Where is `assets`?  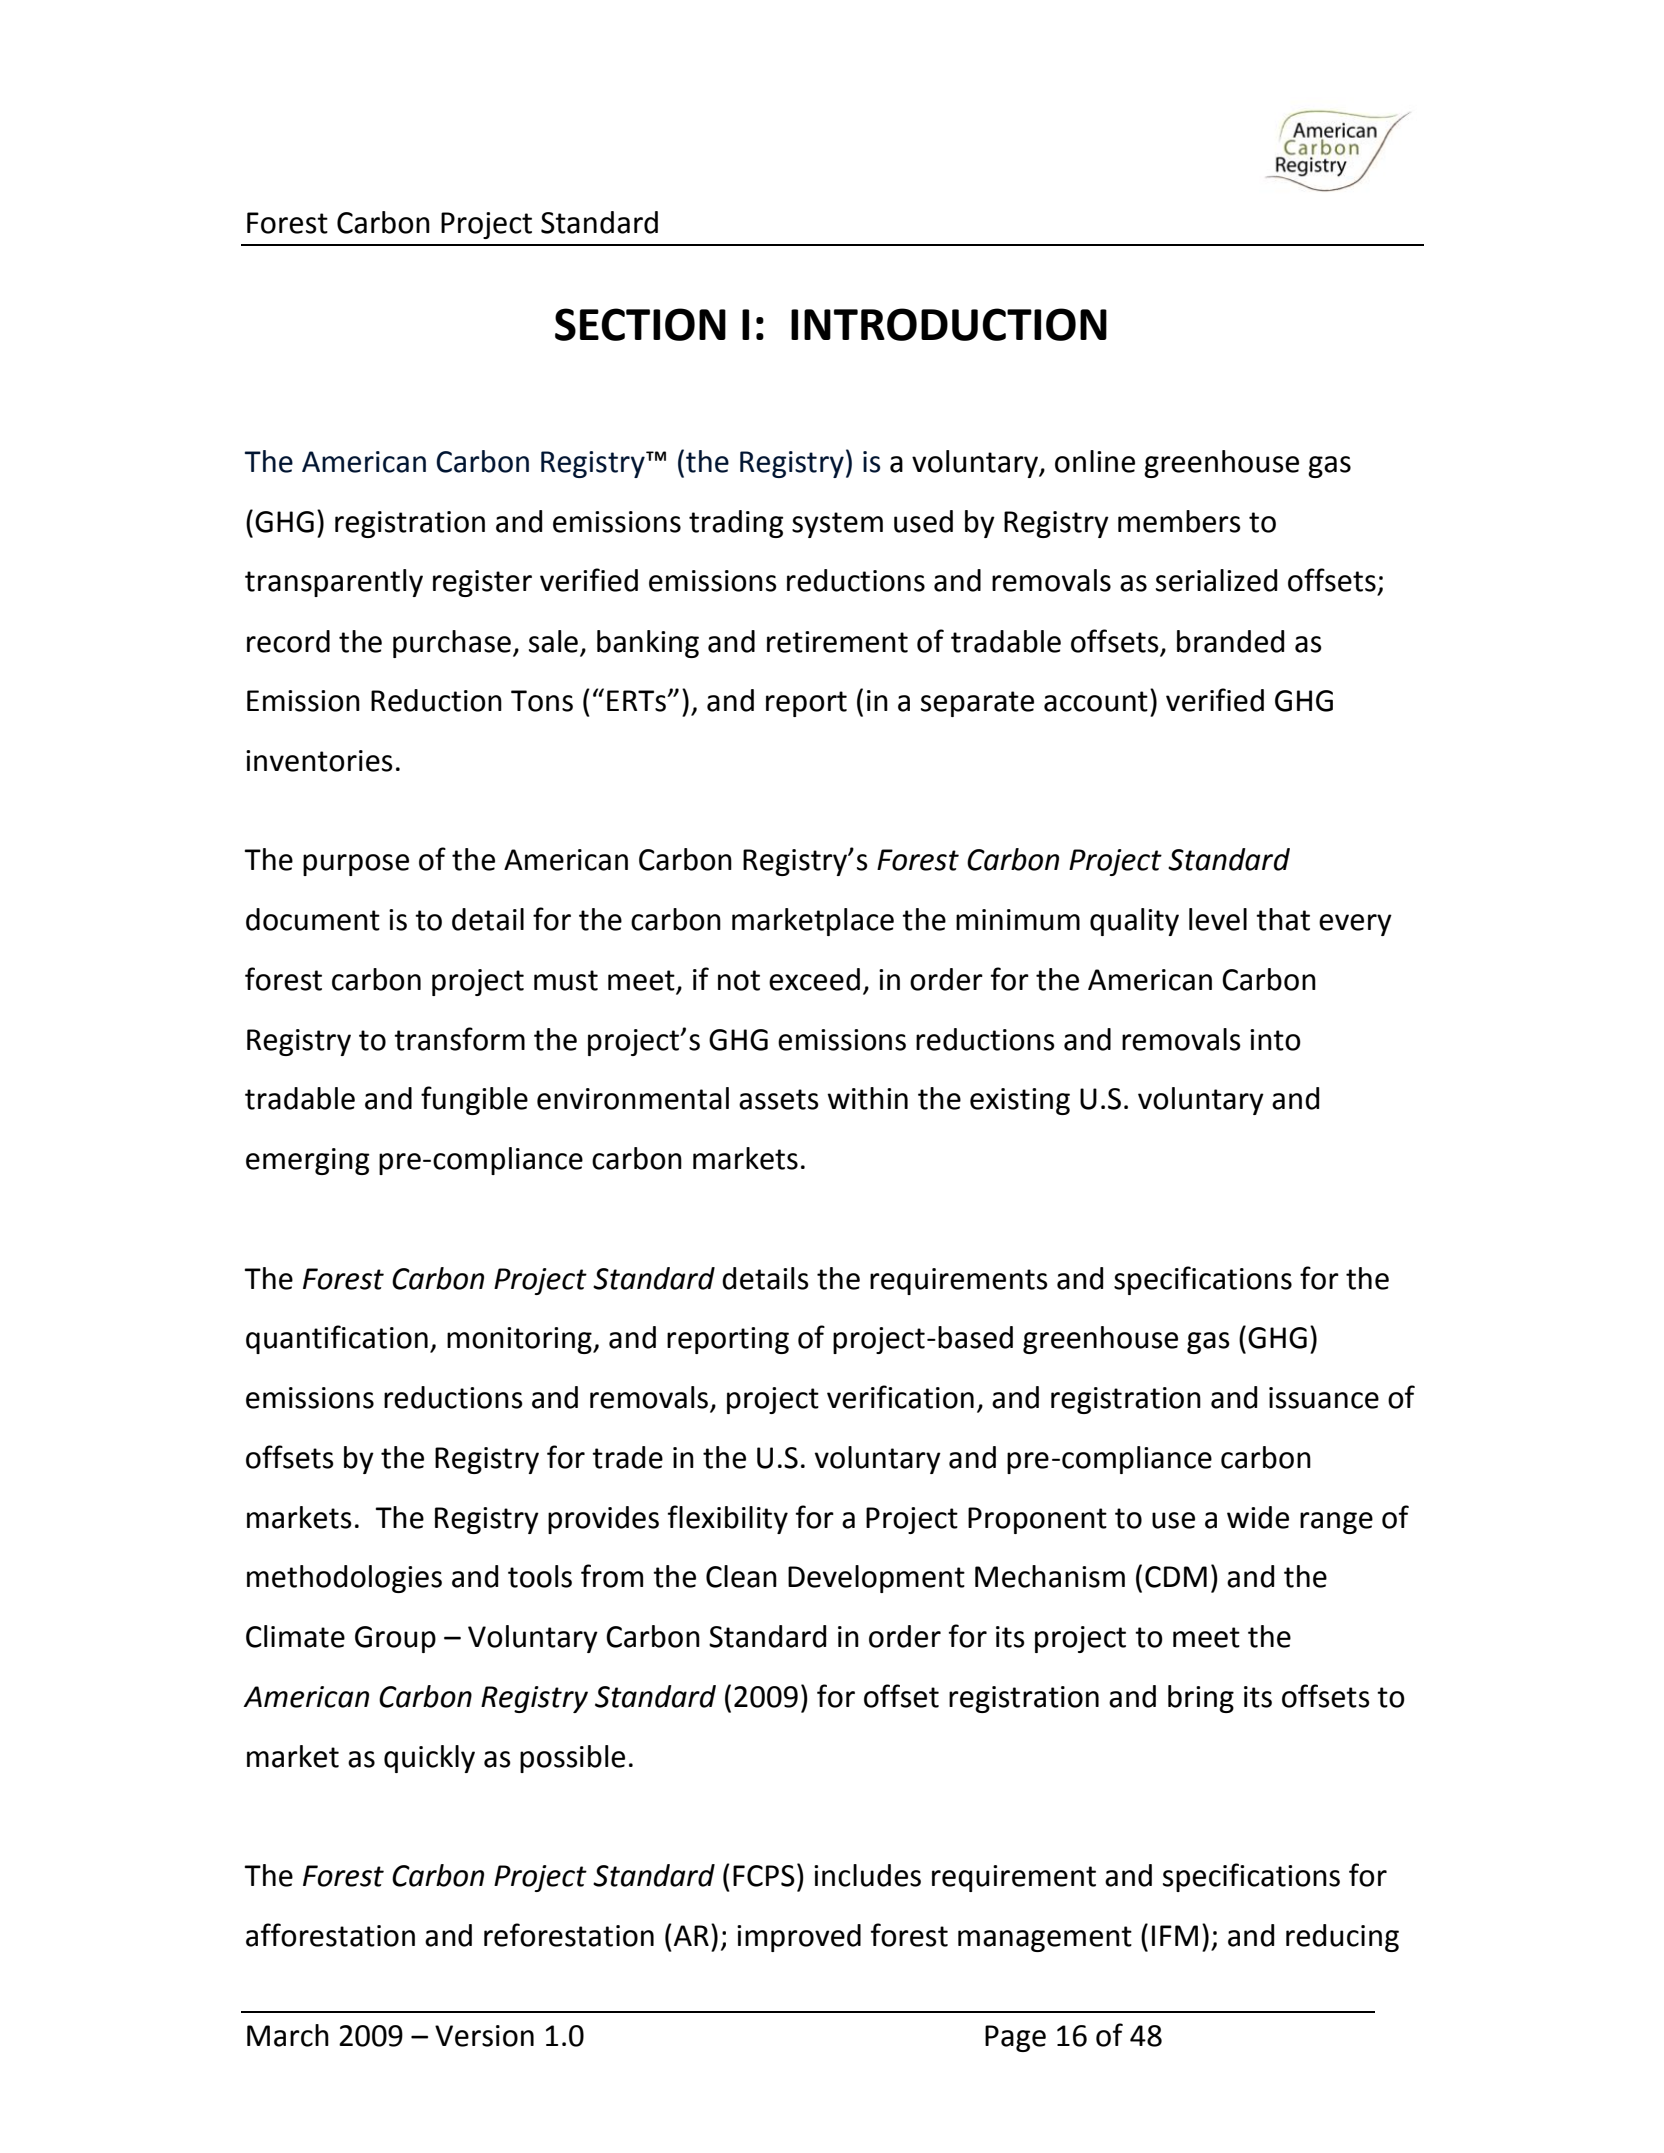
assets is located at coordinates (779, 1099).
